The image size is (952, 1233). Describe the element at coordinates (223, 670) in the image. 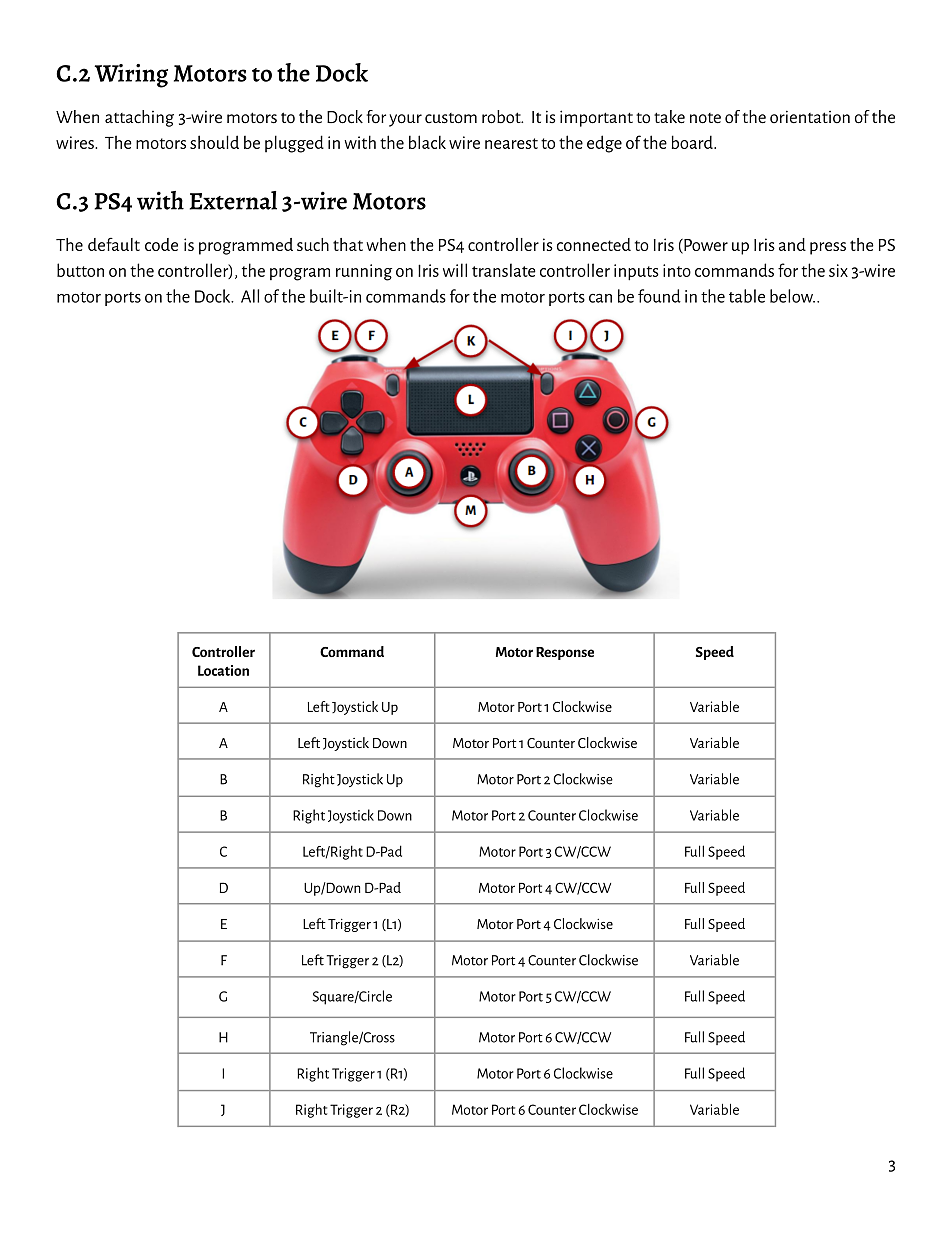

I see `Location` at that location.
